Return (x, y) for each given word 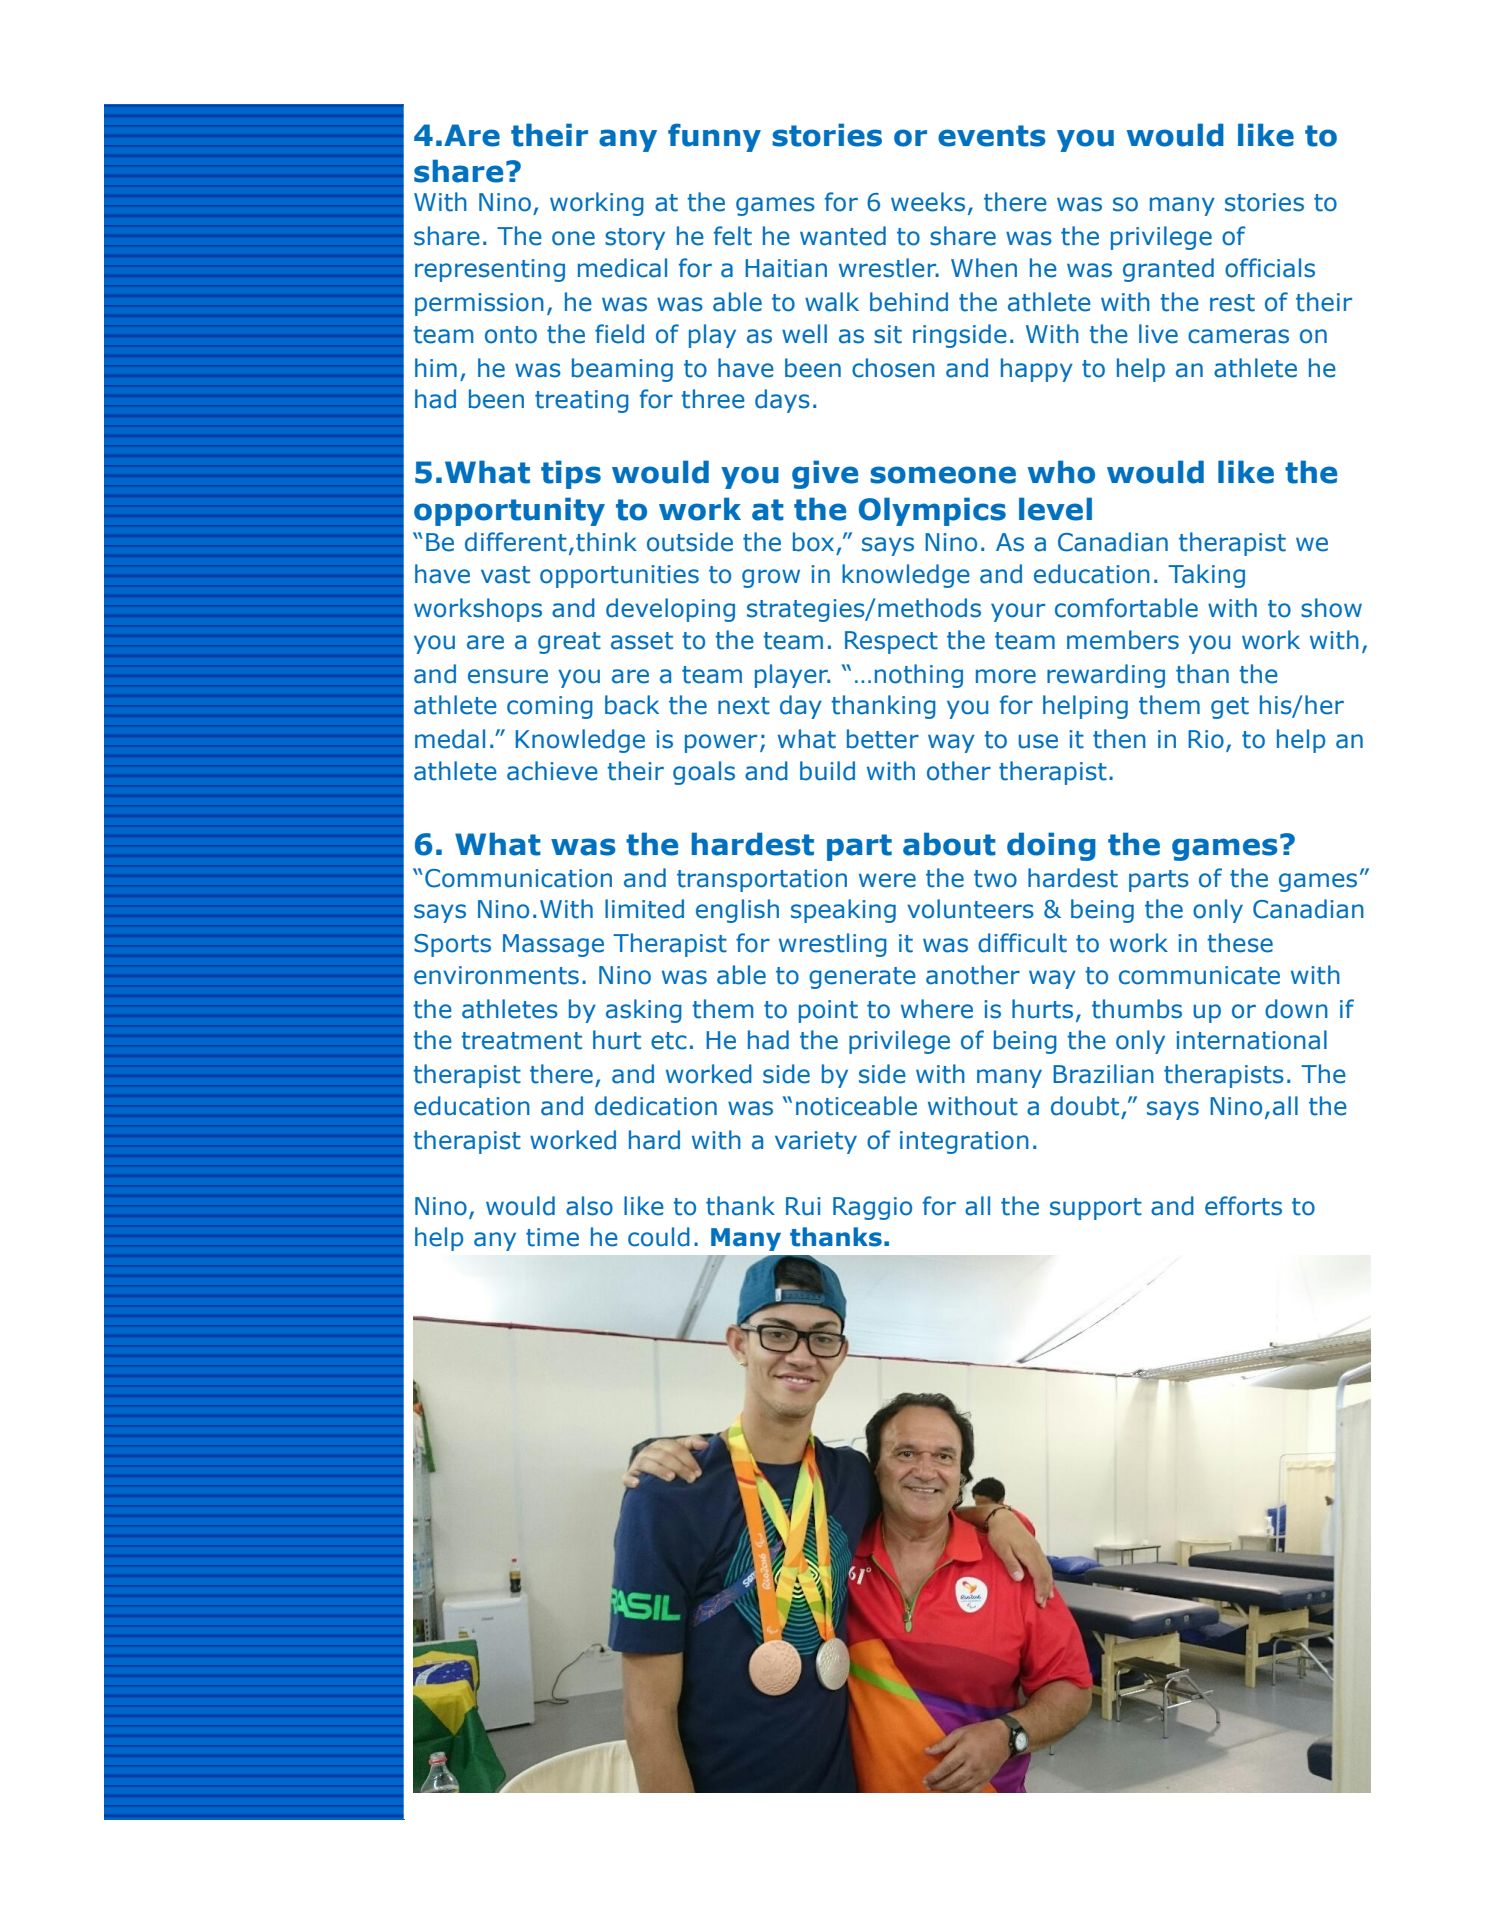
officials (1270, 268)
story (635, 239)
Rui (803, 1206)
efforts (1243, 1206)
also (589, 1206)
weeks (928, 202)
